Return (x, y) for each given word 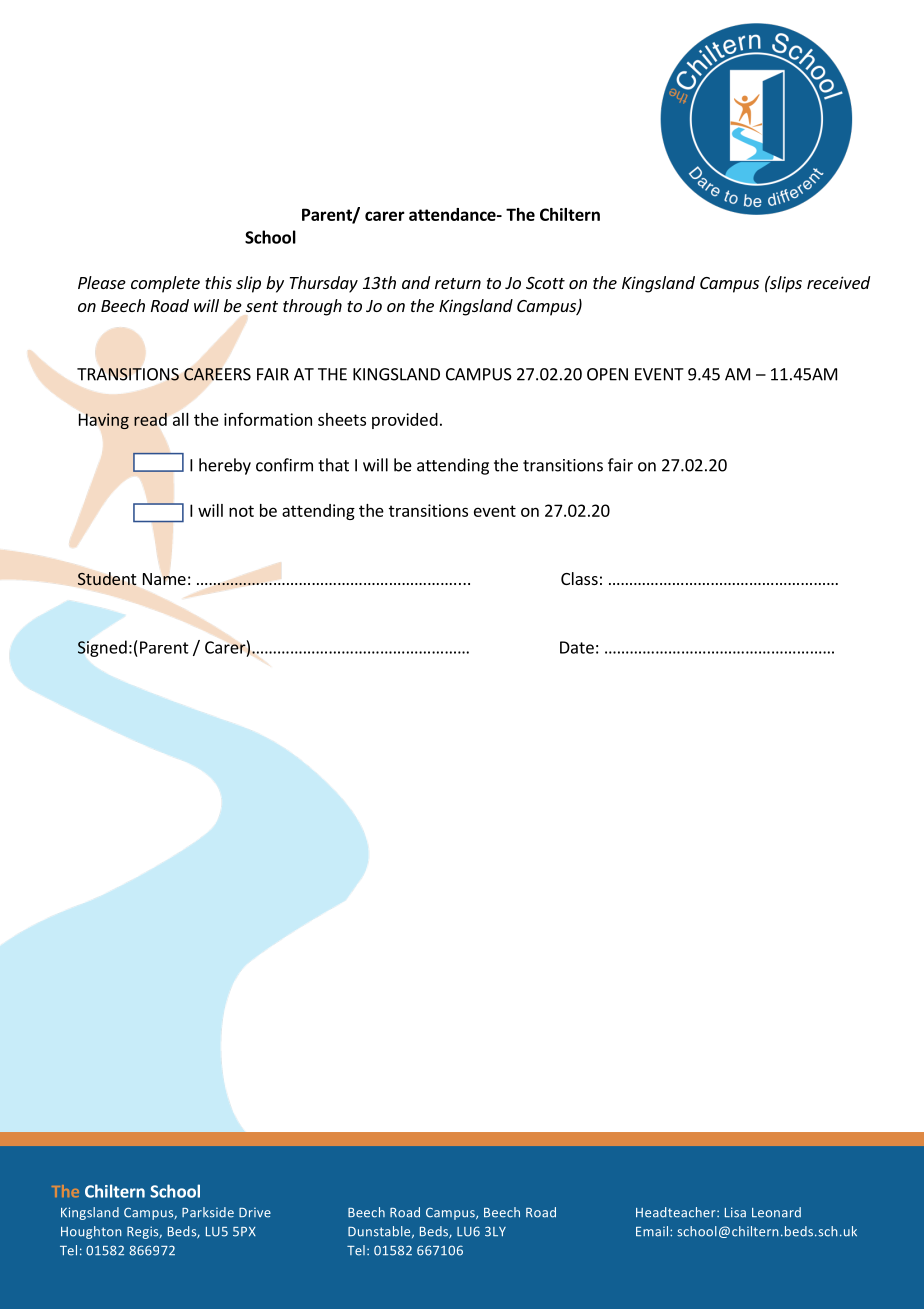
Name (164, 579)
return (458, 283)
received (838, 282)
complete (165, 284)
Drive (255, 1213)
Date (577, 647)
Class (579, 578)
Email (653, 1231)
